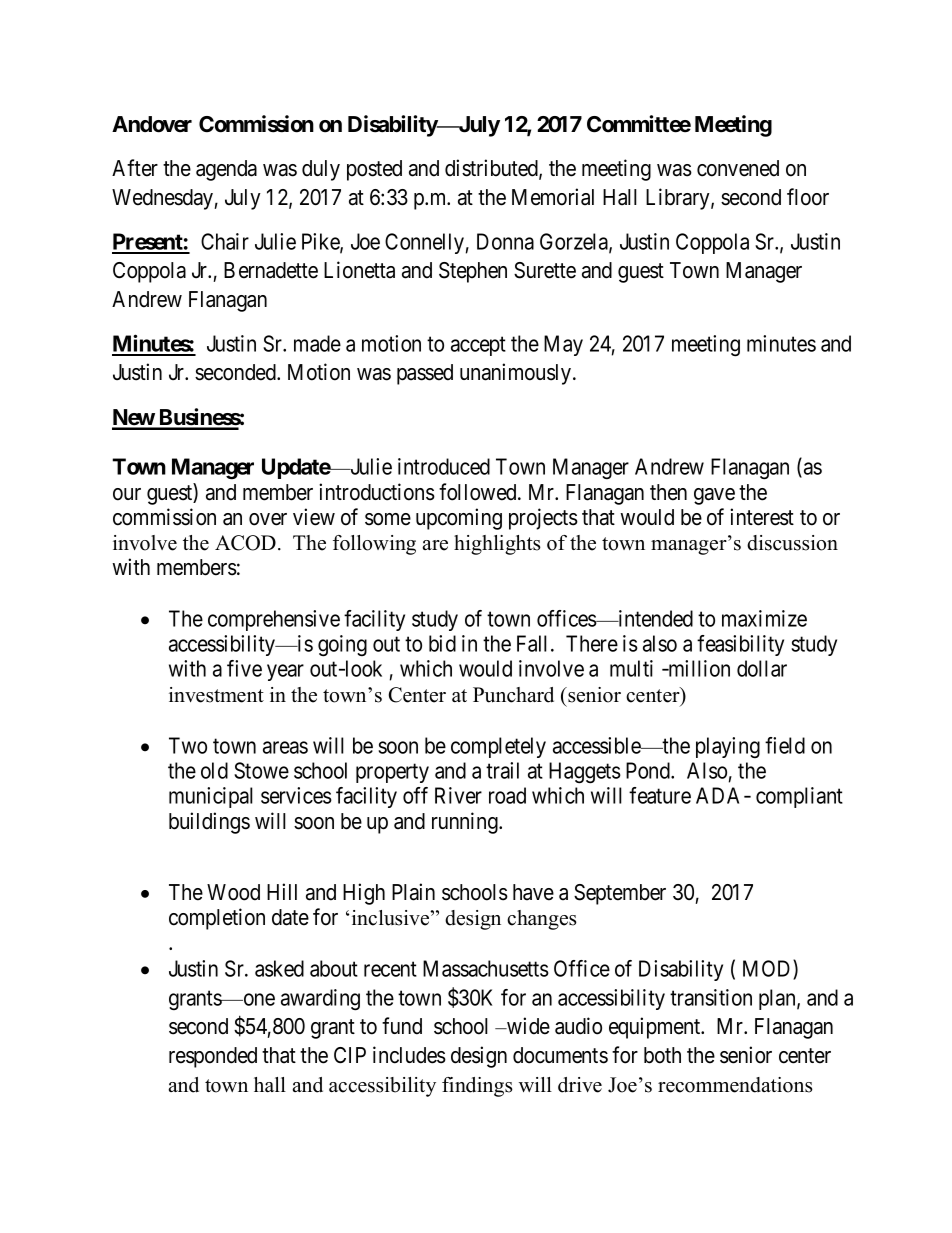 The height and width of the screenshot is (1233, 952). I want to click on bid, so click(442, 643).
